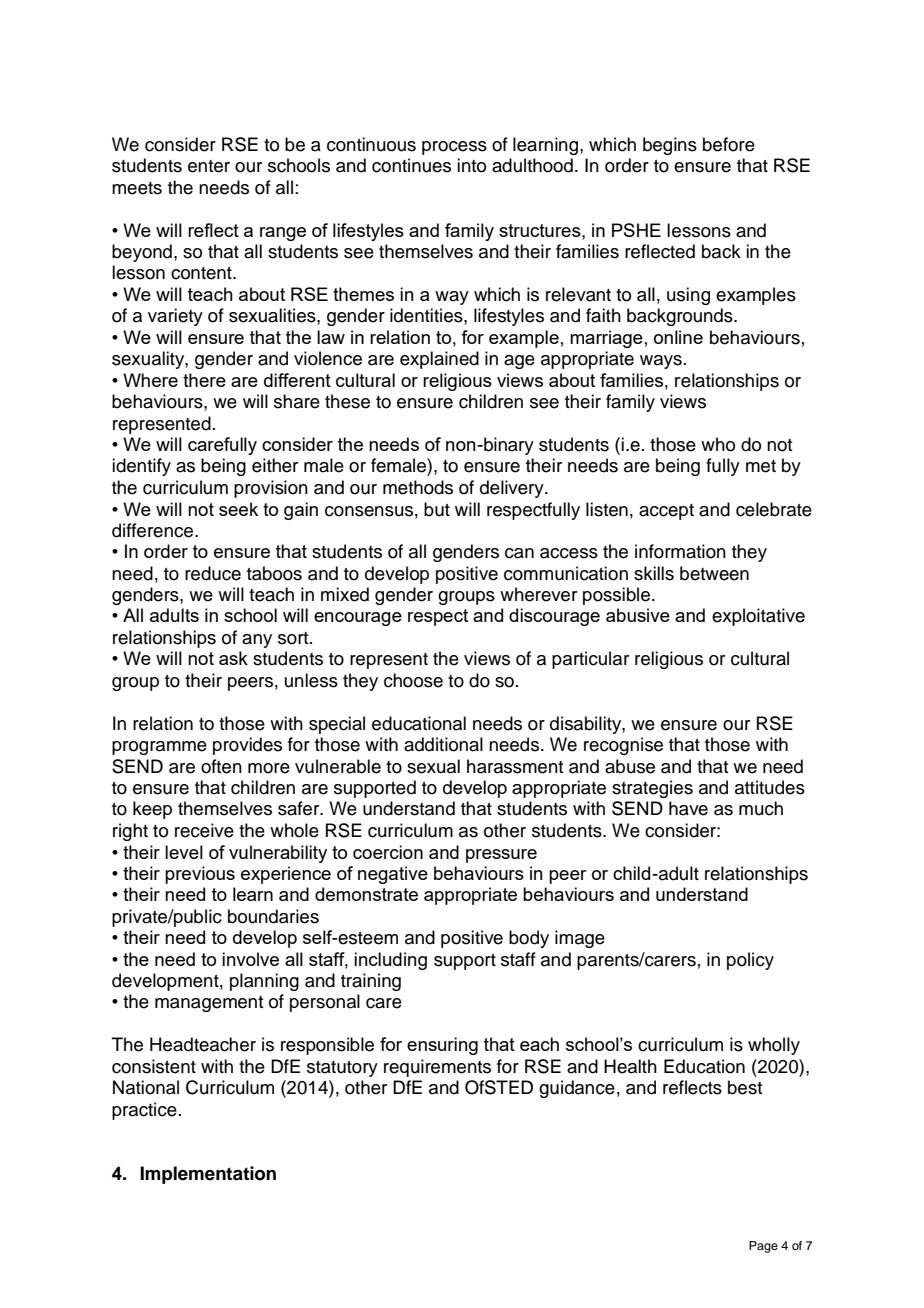  I want to click on pressure, so click(501, 856).
